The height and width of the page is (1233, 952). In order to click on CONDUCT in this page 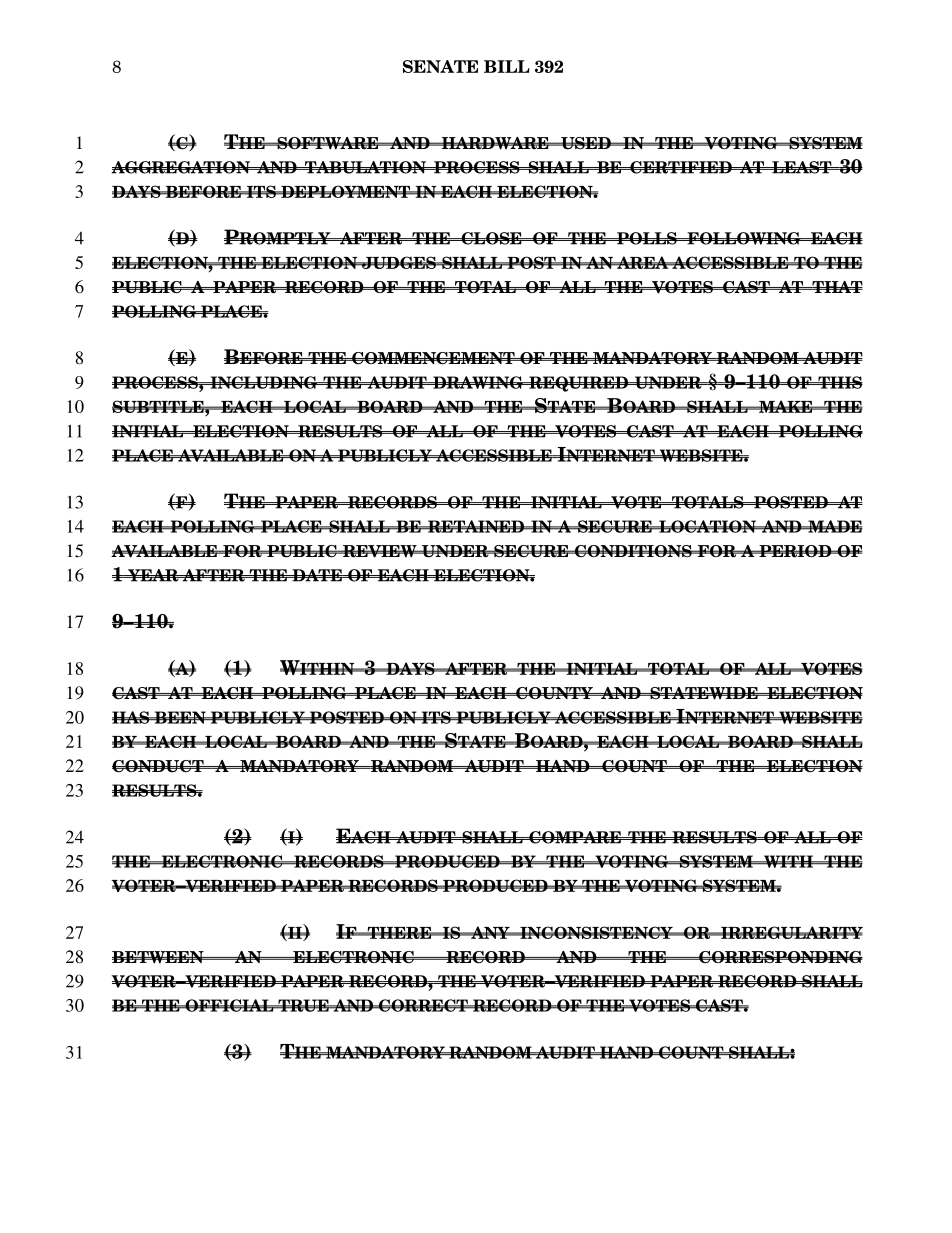, I will do `click(159, 766)`.
